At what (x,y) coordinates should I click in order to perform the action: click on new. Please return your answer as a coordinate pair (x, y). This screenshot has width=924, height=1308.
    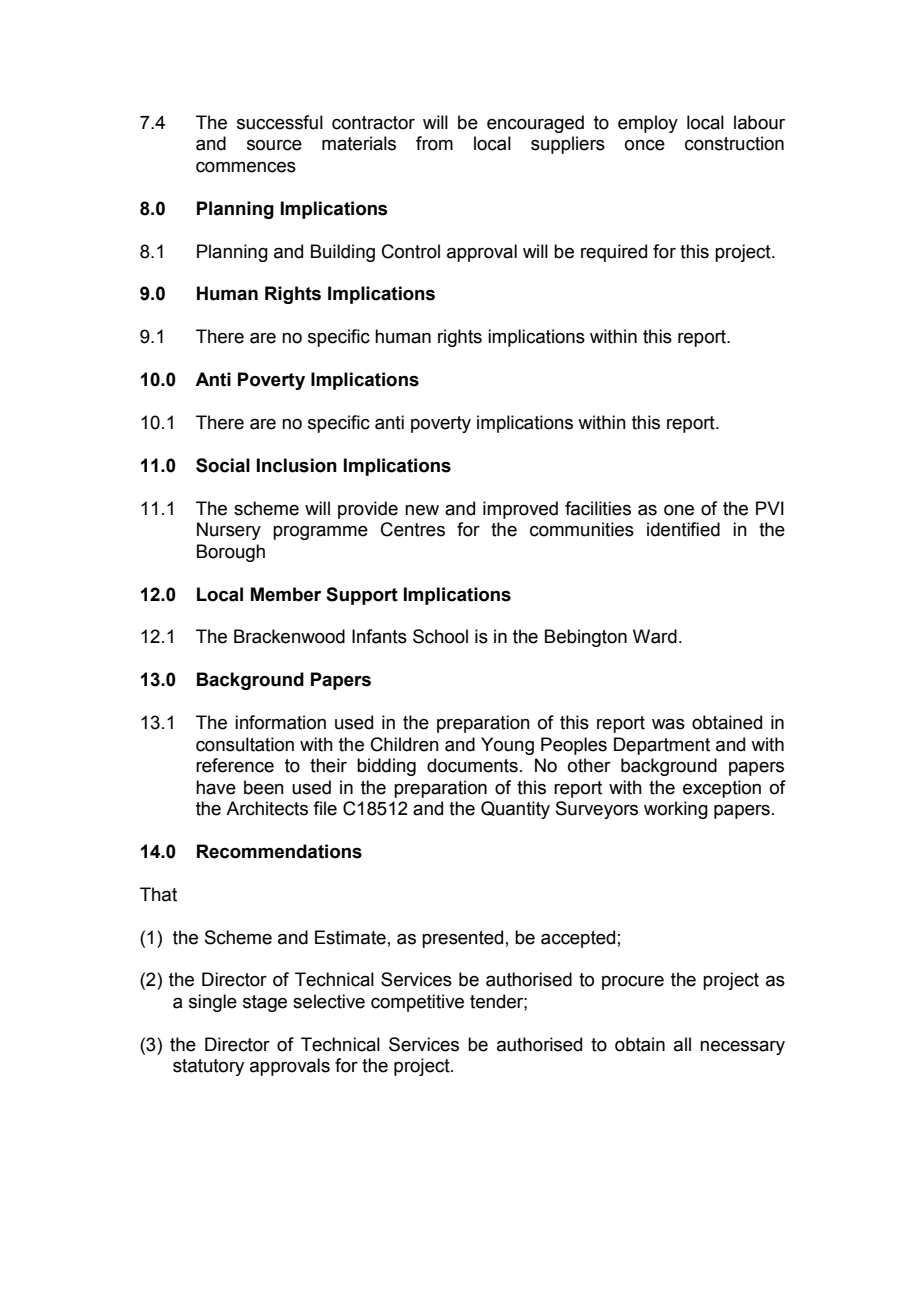
    Looking at the image, I should click on (422, 510).
